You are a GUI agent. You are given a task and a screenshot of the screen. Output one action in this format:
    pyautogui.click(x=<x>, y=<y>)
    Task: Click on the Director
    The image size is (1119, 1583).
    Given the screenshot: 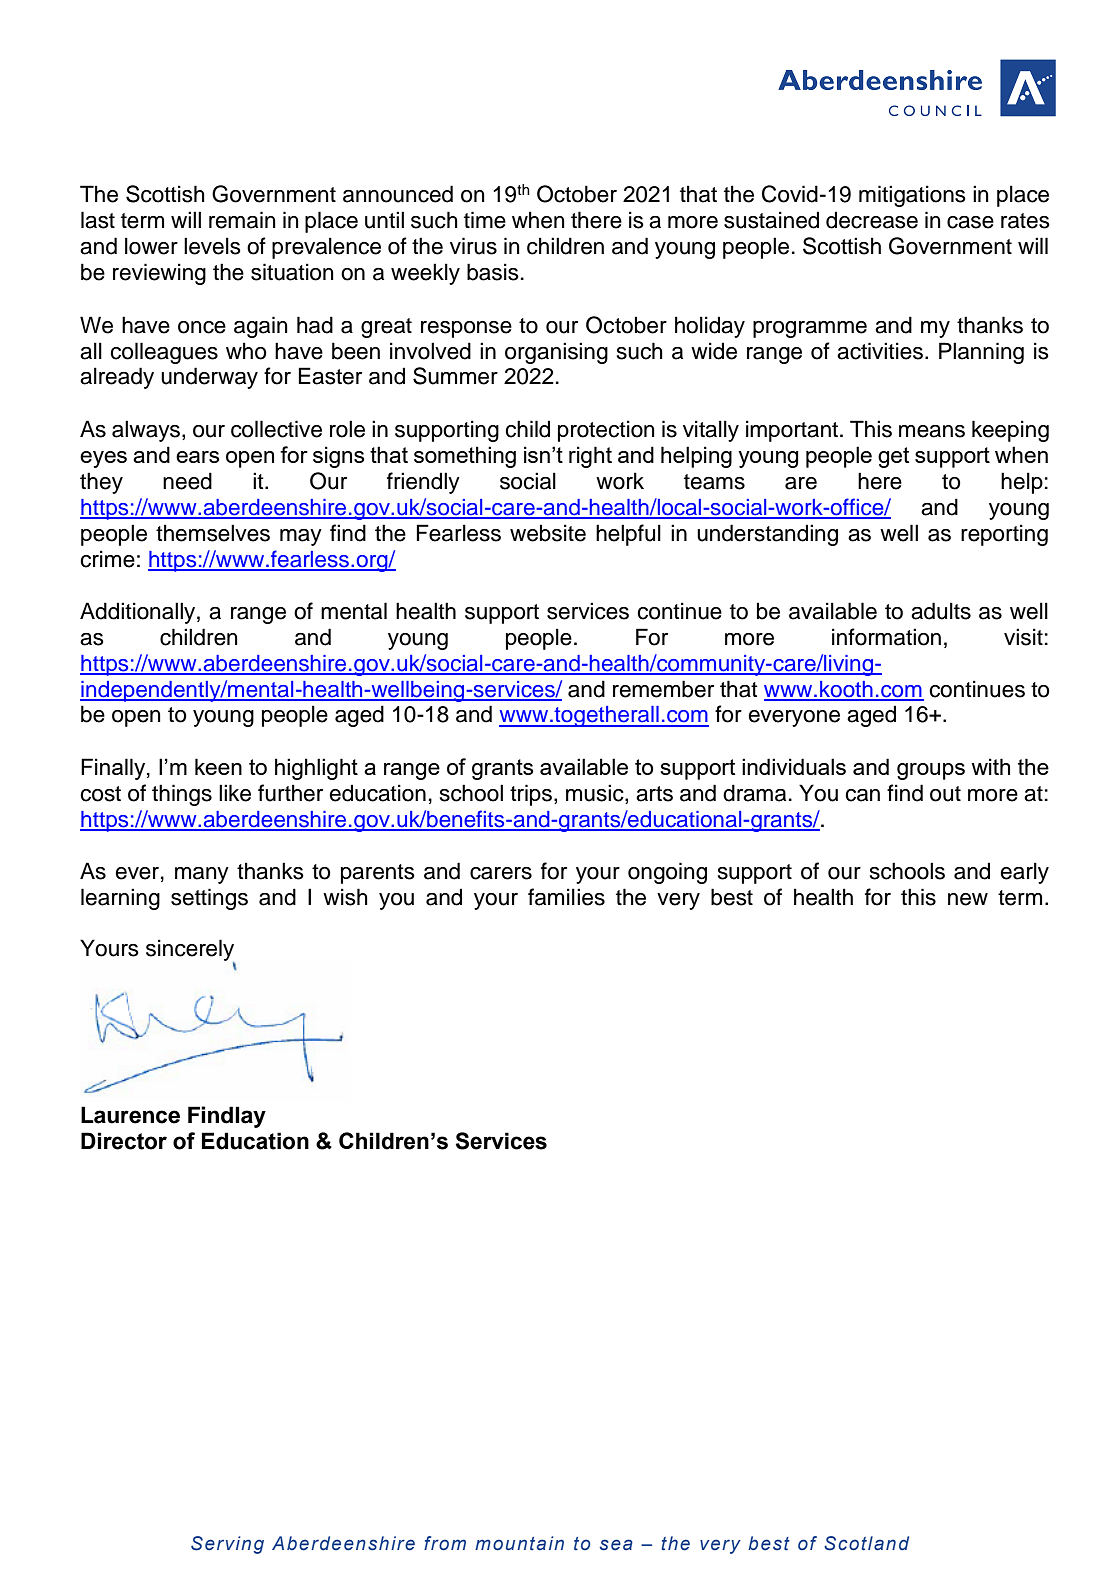 What is the action you would take?
    pyautogui.click(x=124, y=1141)
